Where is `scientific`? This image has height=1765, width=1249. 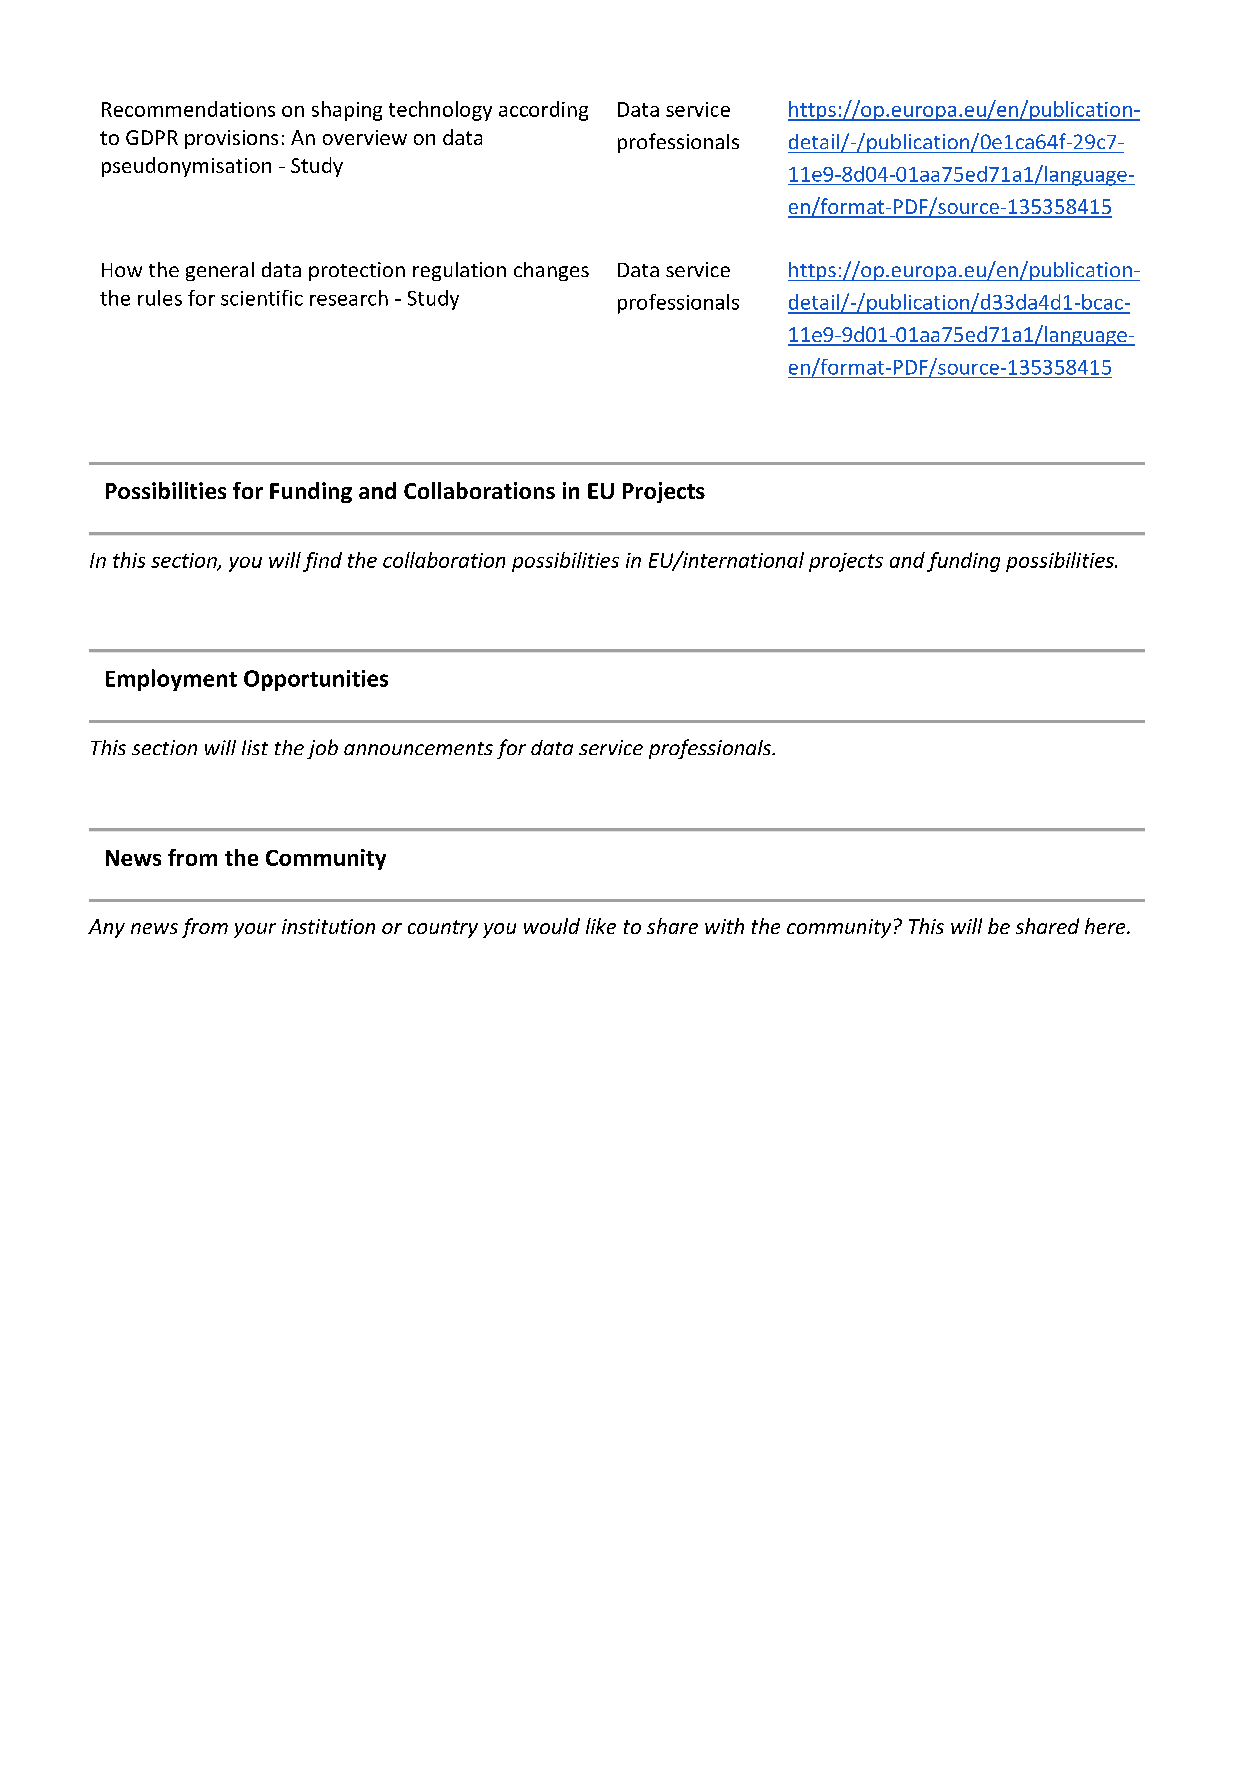
scientific is located at coordinates (262, 298).
